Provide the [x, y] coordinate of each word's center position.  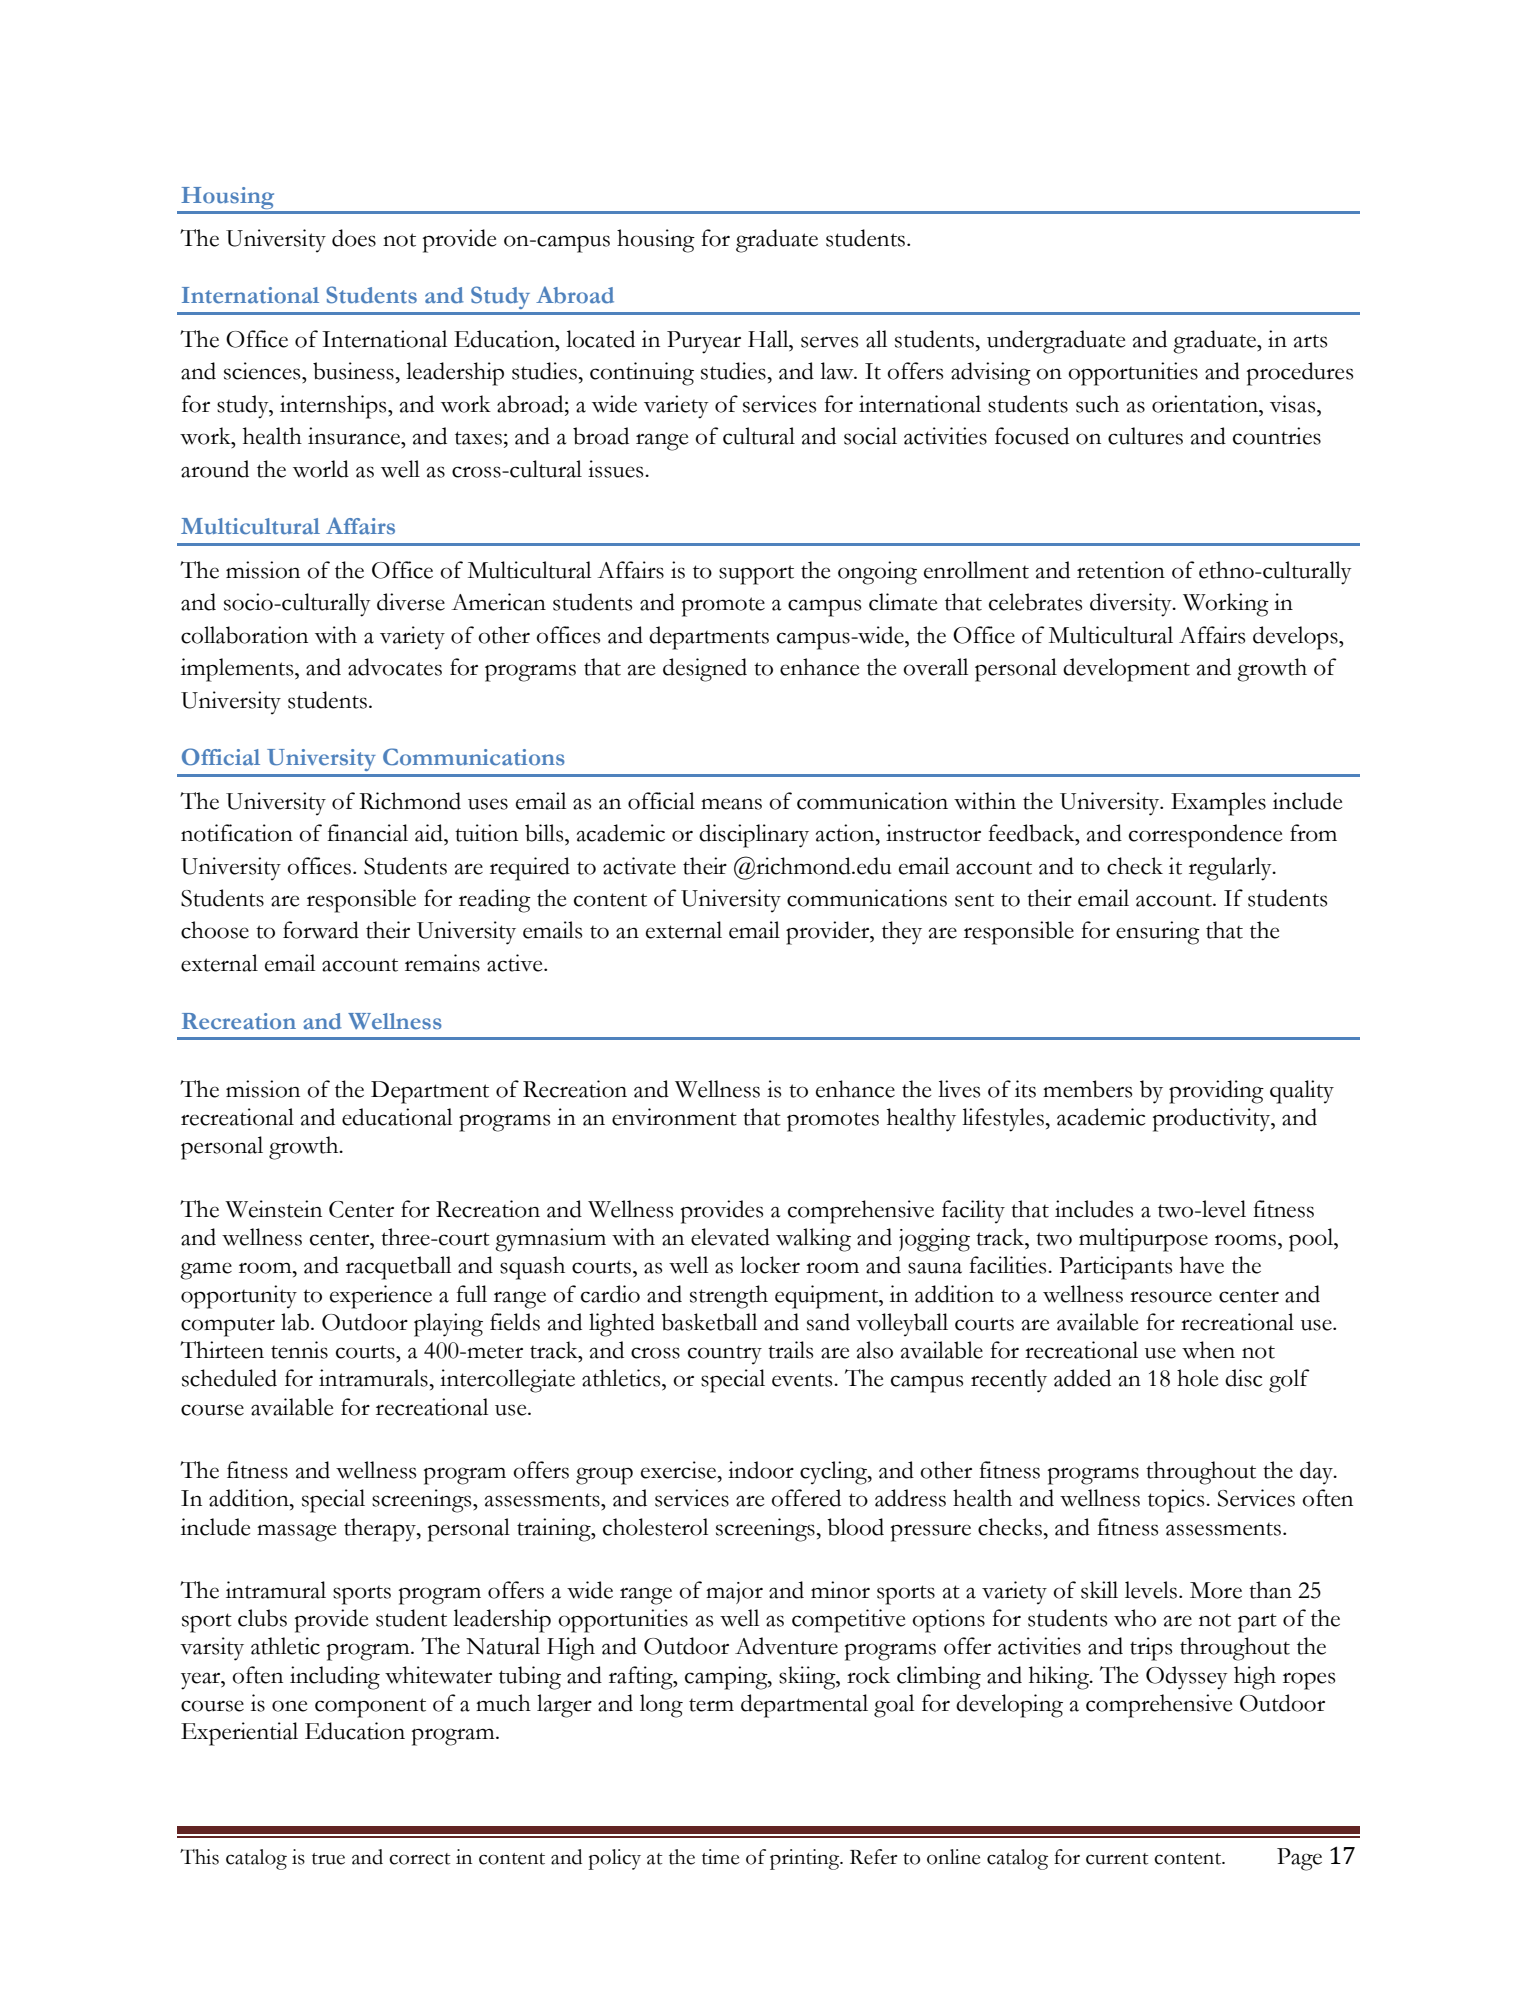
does [354, 238]
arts [1310, 341]
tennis [299, 1350]
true [328, 1859]
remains [442, 963]
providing [1216, 1092]
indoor [761, 1470]
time [720, 1857]
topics [1177, 1501]
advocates [395, 667]
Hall [769, 339]
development [1126, 670]
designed [705, 670]
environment [674, 1117]
